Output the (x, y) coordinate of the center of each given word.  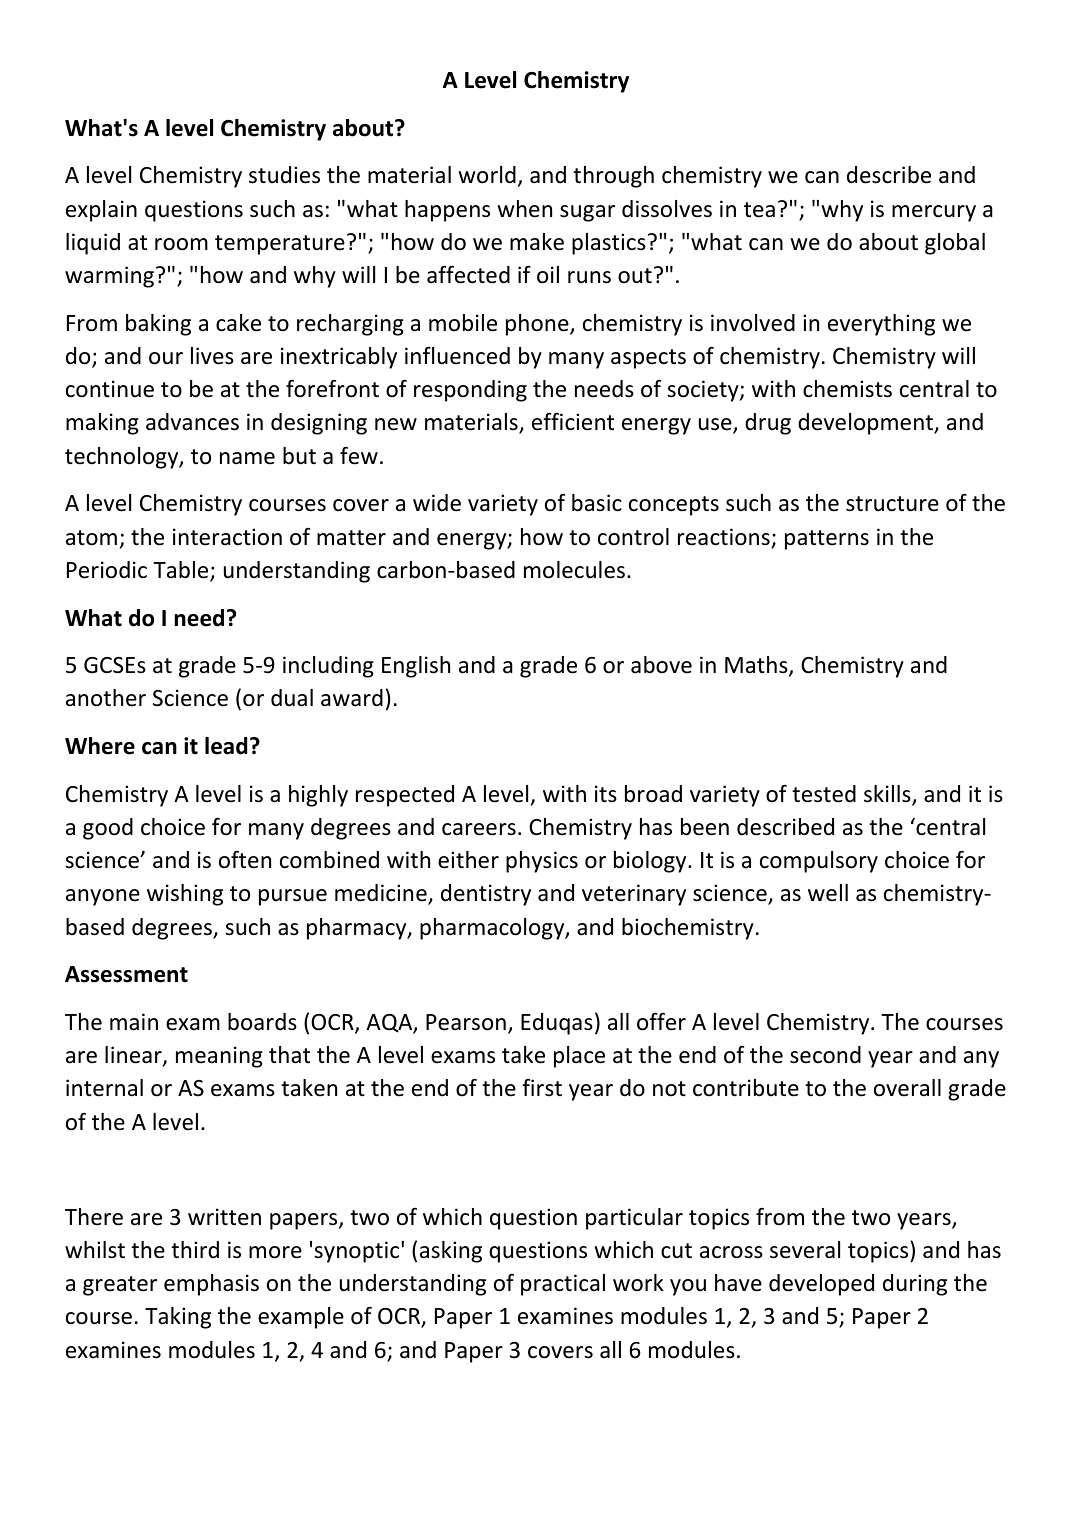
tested (824, 794)
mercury (934, 213)
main (134, 1022)
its (606, 794)
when (524, 209)
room (181, 244)
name (247, 458)
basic (597, 503)
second (825, 1055)
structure (892, 504)
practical (563, 1285)
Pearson (466, 1022)
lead (226, 746)
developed (821, 1285)
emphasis (211, 1285)
